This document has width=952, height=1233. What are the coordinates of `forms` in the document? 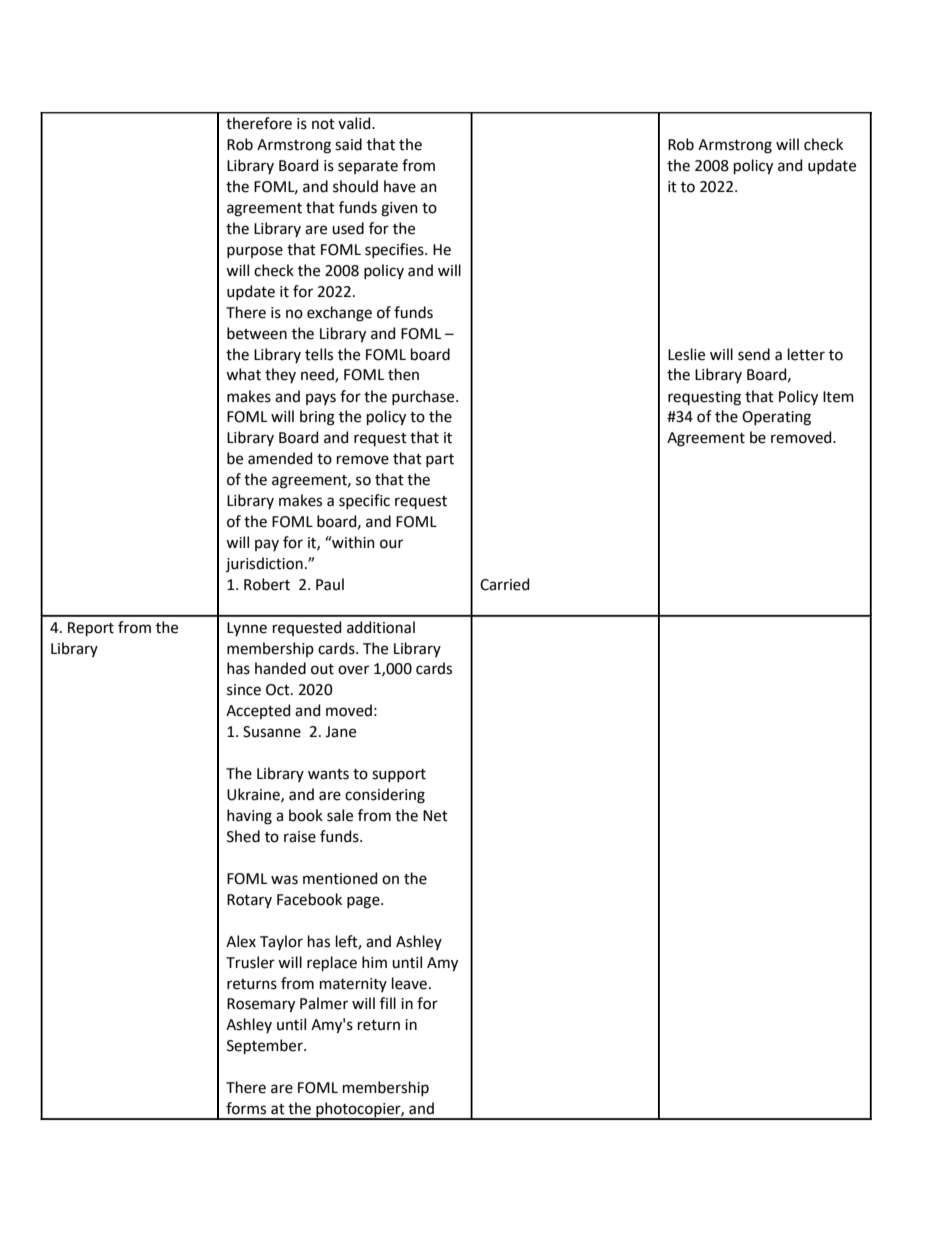 It's located at (246, 1108).
